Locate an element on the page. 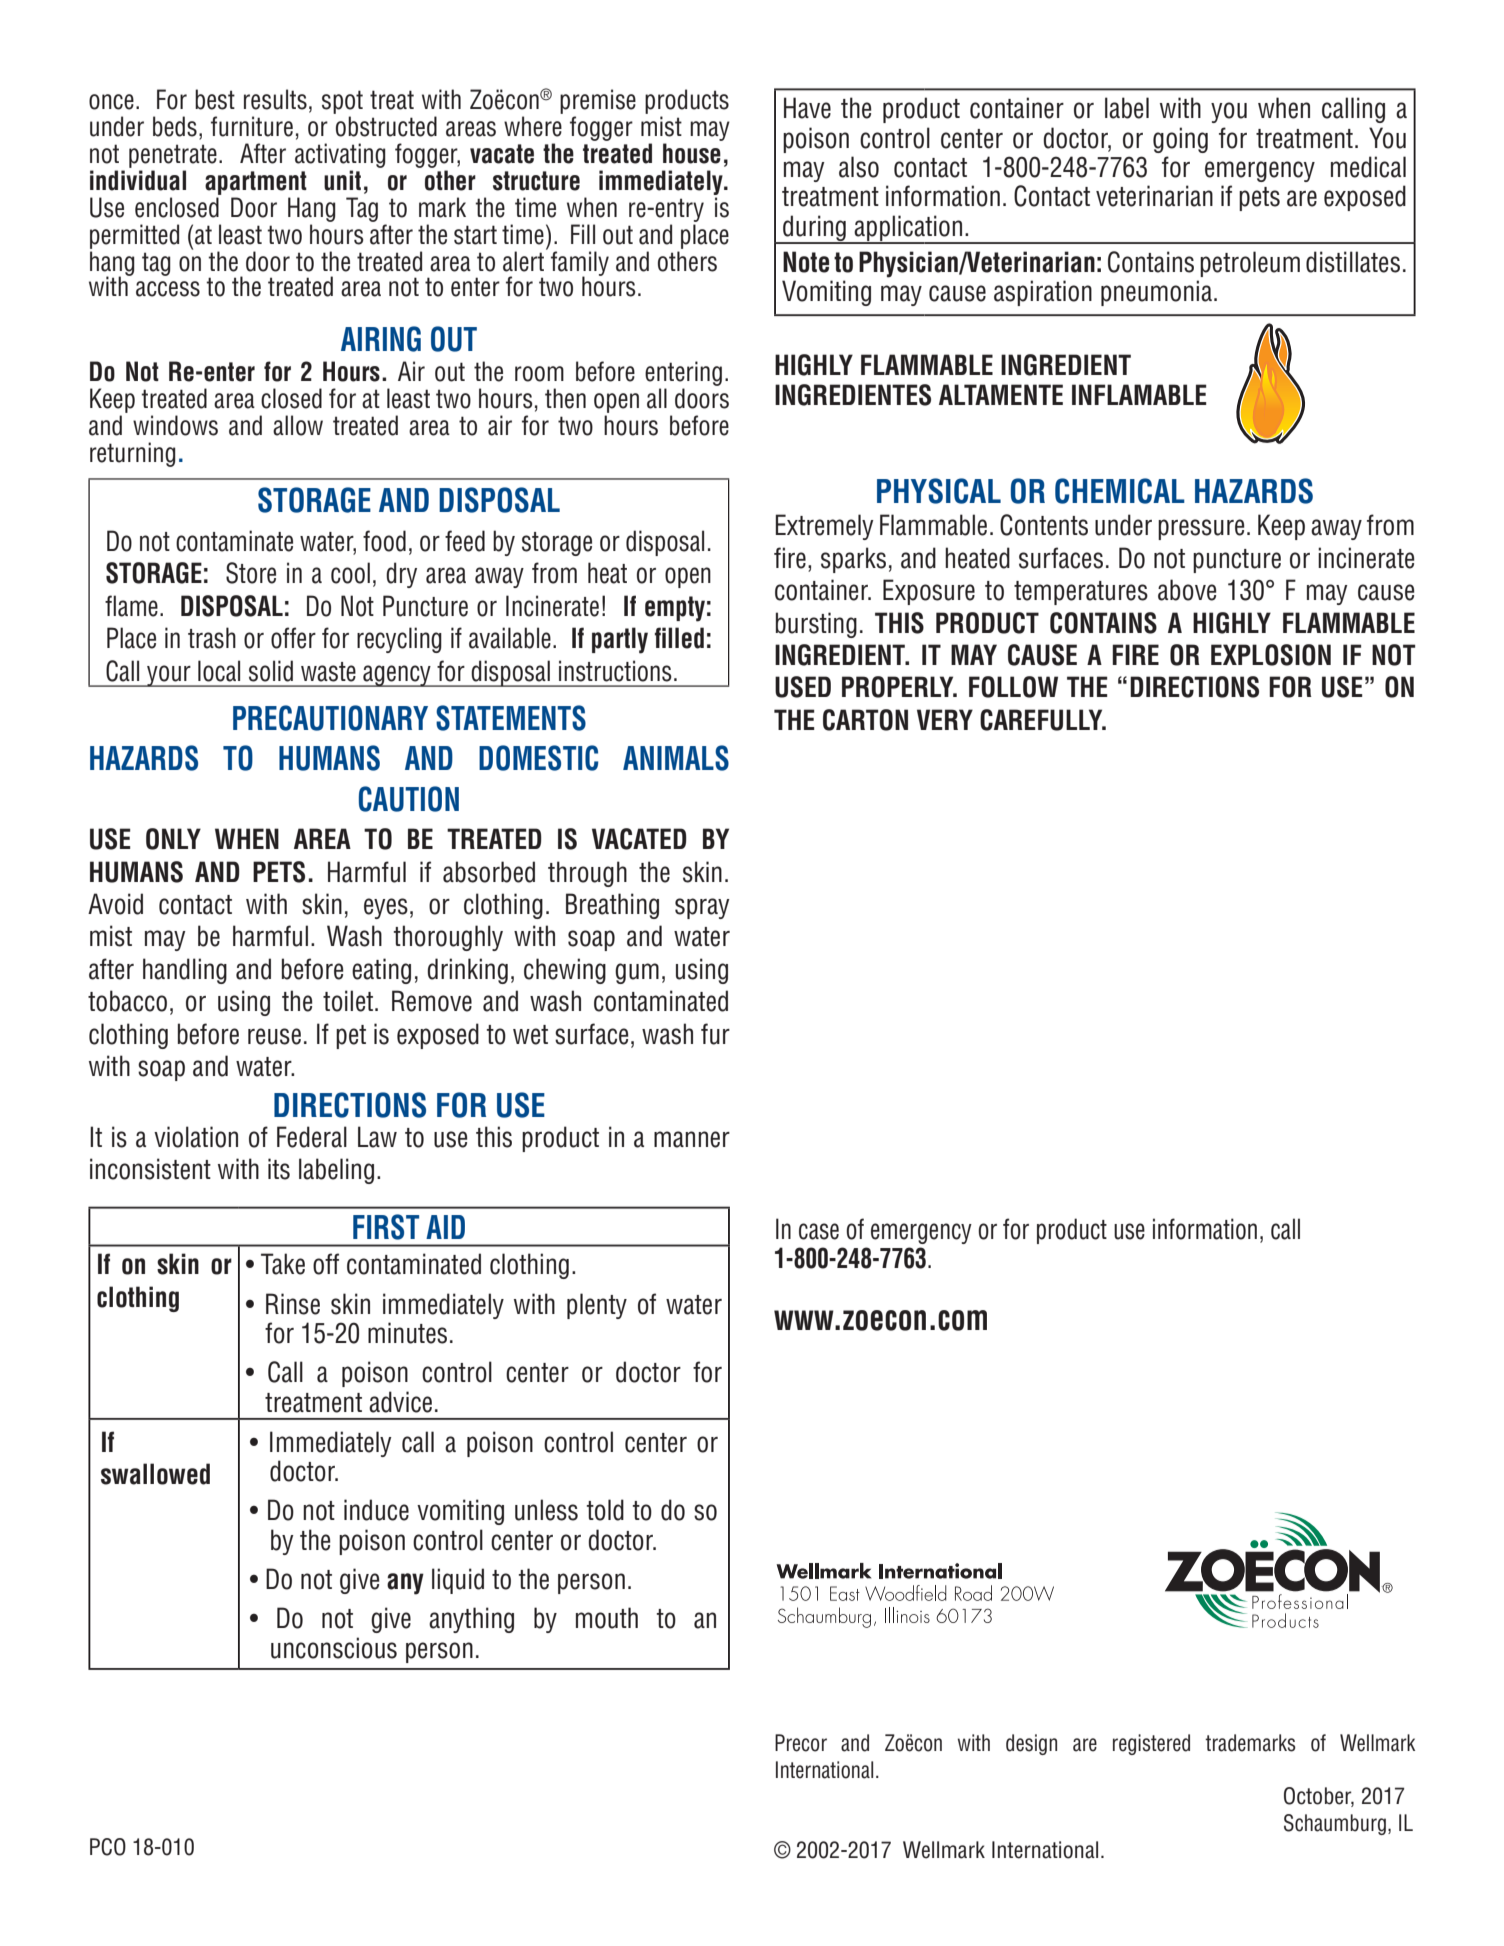  house is located at coordinates (692, 153).
